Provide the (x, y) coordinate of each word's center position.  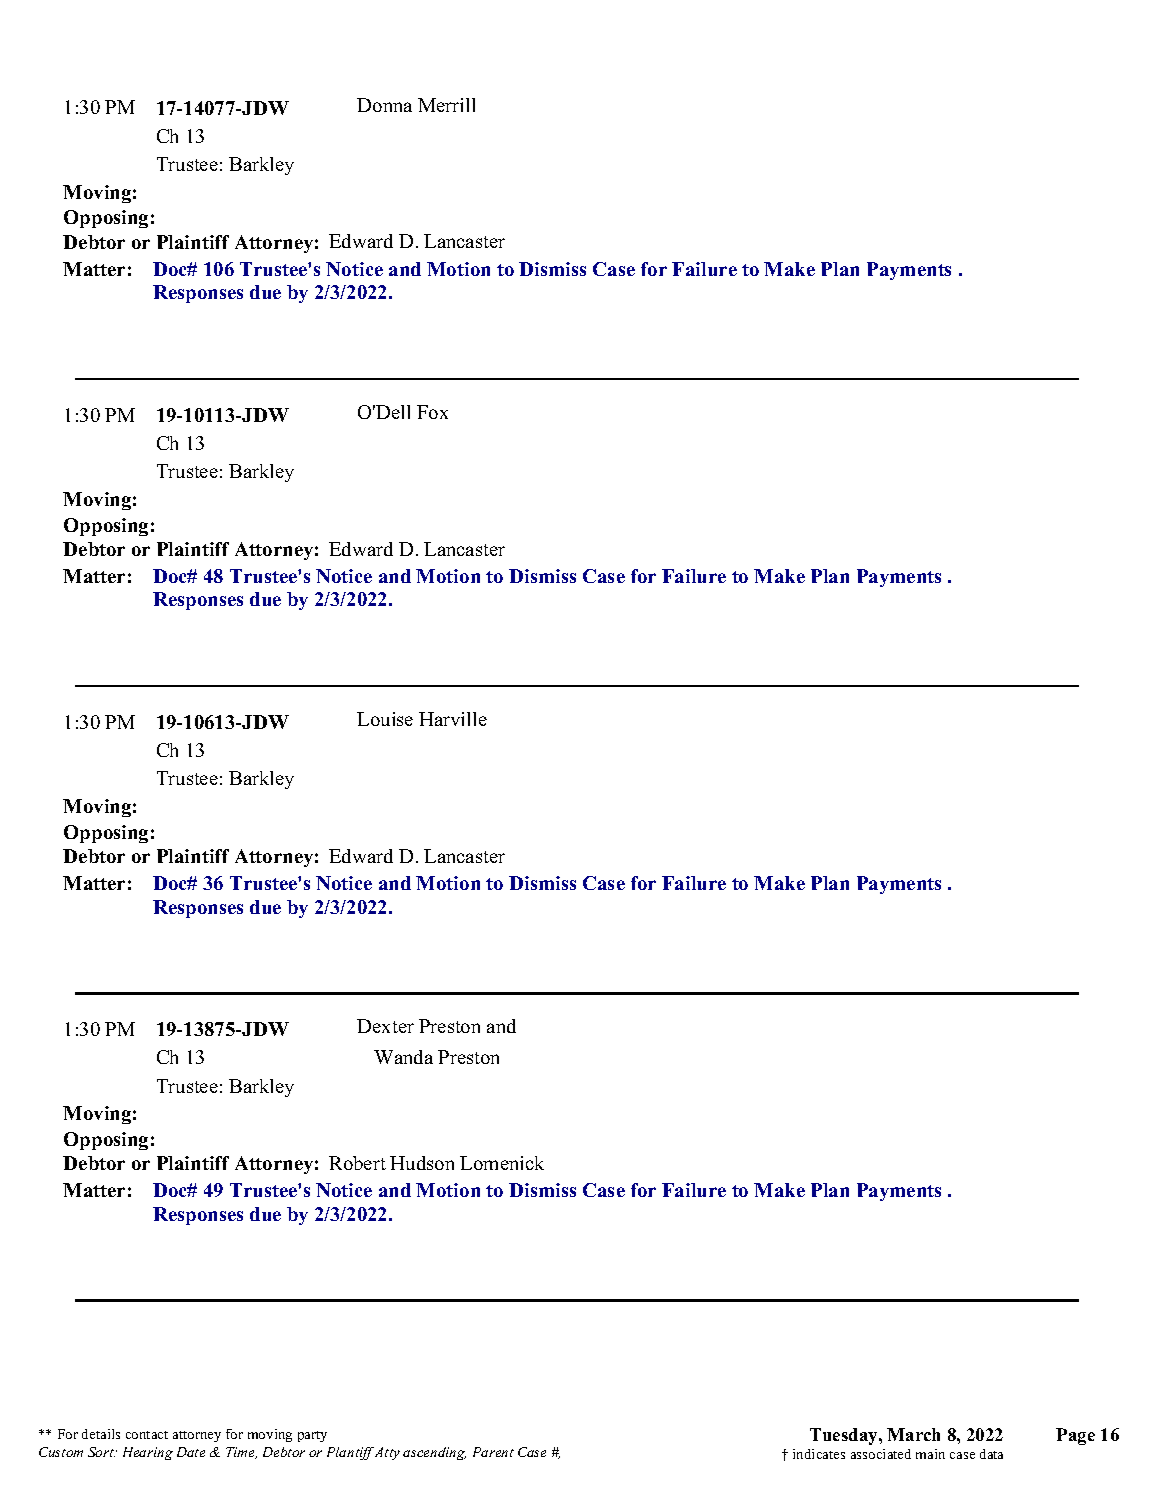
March (913, 1434)
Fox (432, 412)
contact (147, 1435)
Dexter (385, 1026)
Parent (493, 1452)
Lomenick (502, 1163)
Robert (357, 1163)
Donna (384, 105)
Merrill (446, 105)
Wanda (403, 1057)
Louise (385, 719)
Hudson (422, 1163)
